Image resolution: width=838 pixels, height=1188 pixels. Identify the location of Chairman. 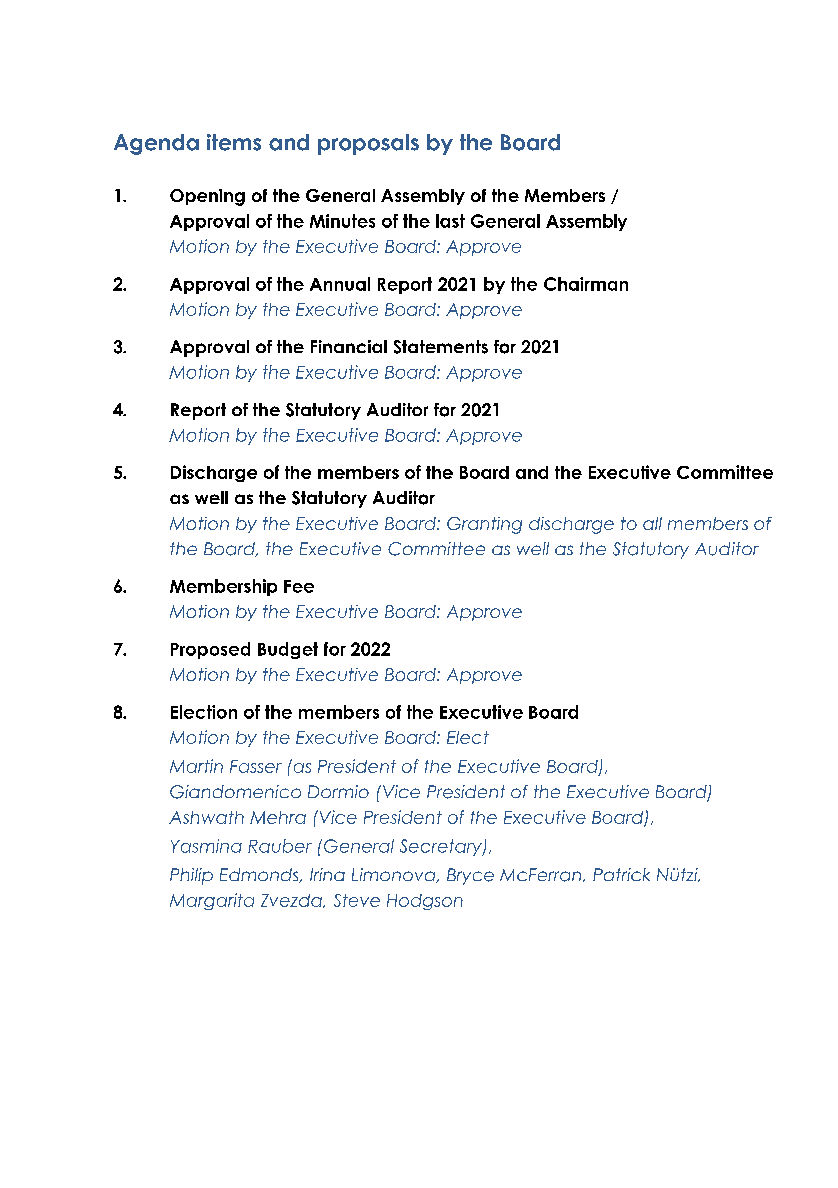
(586, 284).
